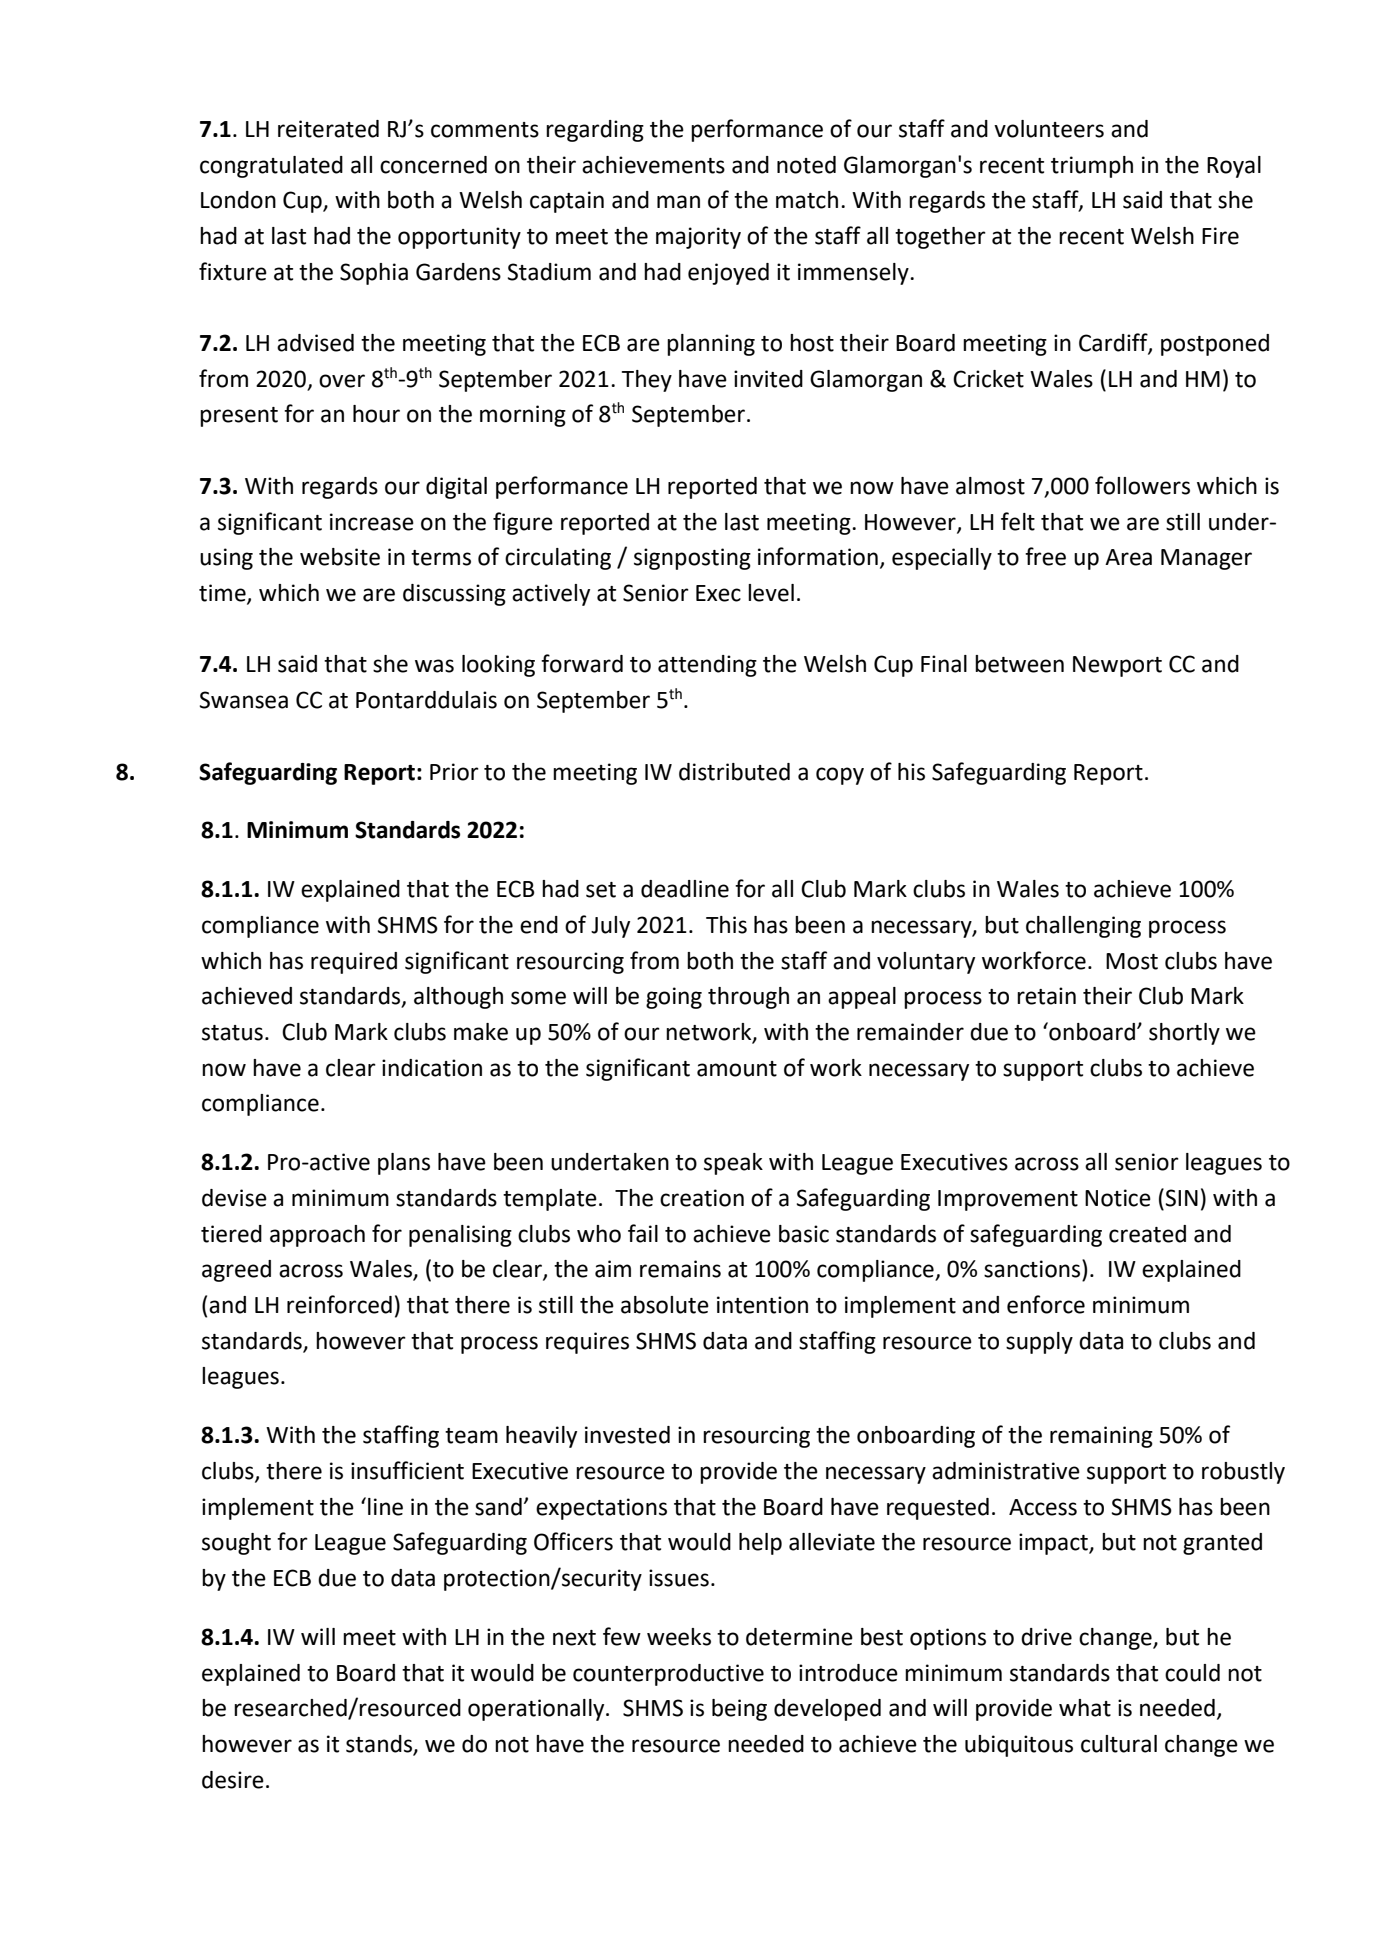 The width and height of the screenshot is (1376, 1946). I want to click on This, so click(726, 925).
